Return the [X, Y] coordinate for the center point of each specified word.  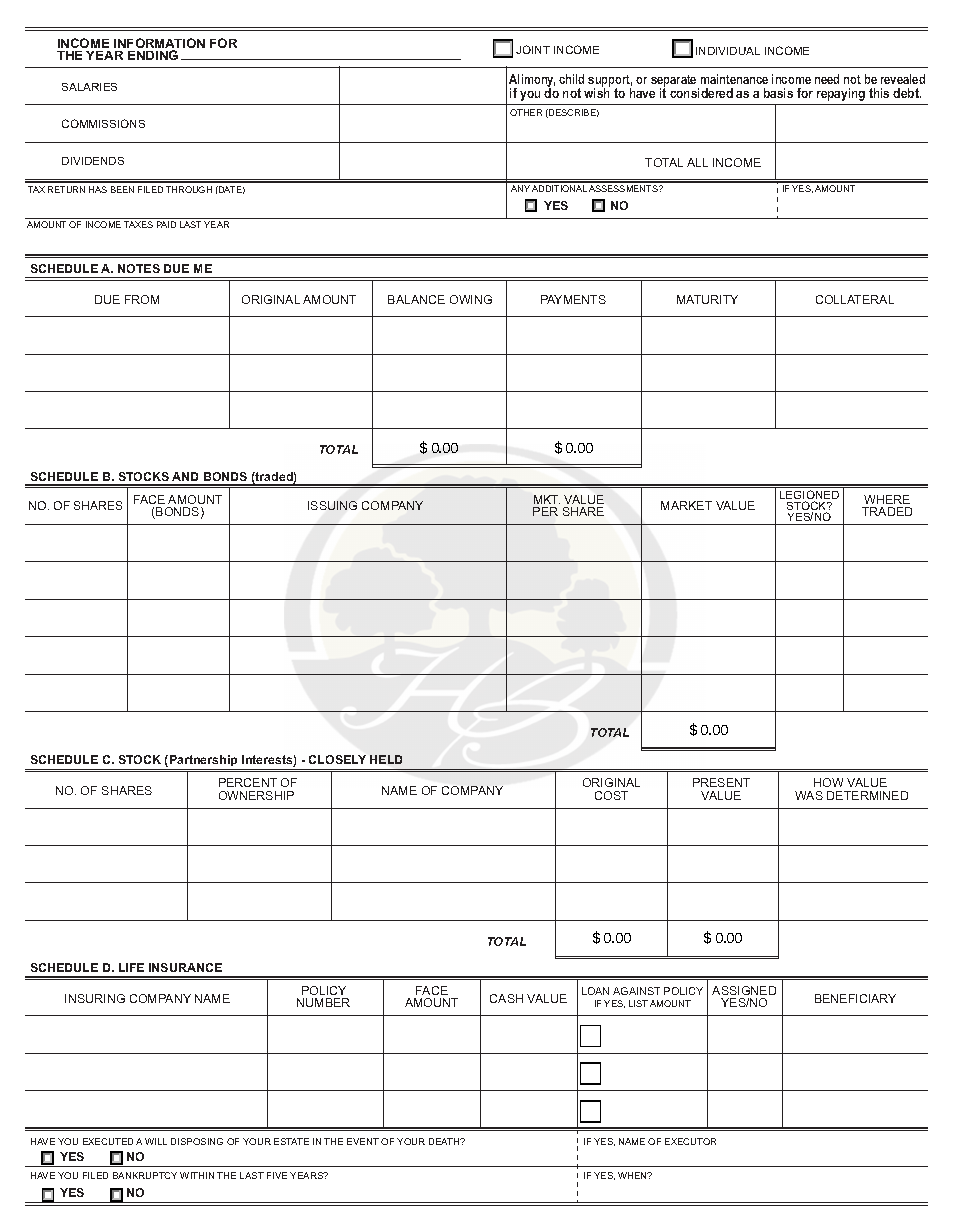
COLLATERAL [855, 299]
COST [611, 795]
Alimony [532, 82]
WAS [809, 795]
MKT [547, 499]
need [827, 79]
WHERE [887, 499]
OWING [471, 299]
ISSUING [332, 505]
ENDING [153, 55]
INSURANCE [185, 967]
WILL [156, 1141]
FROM [142, 299]
